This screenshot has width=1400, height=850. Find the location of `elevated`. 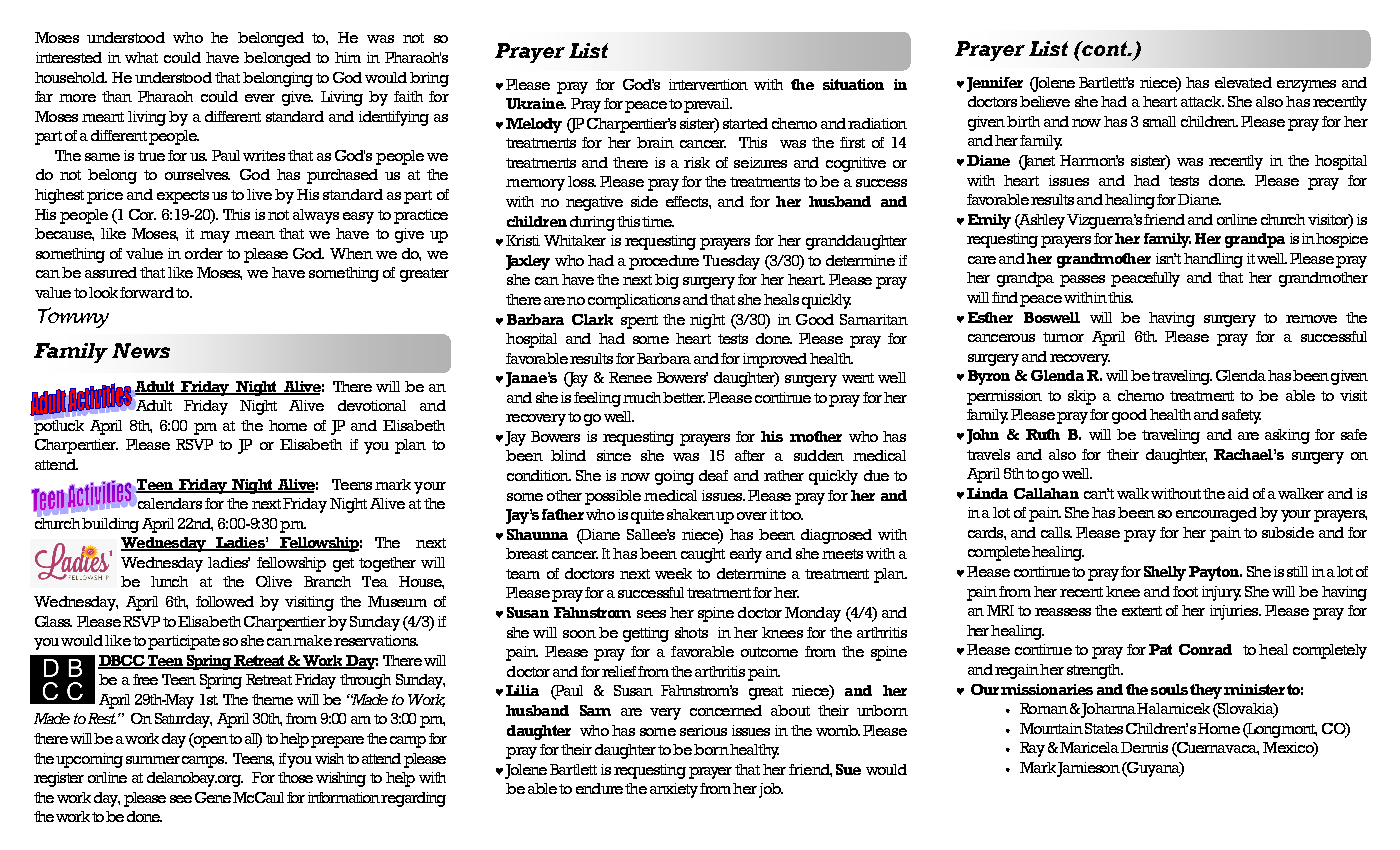

elevated is located at coordinates (1243, 82).
